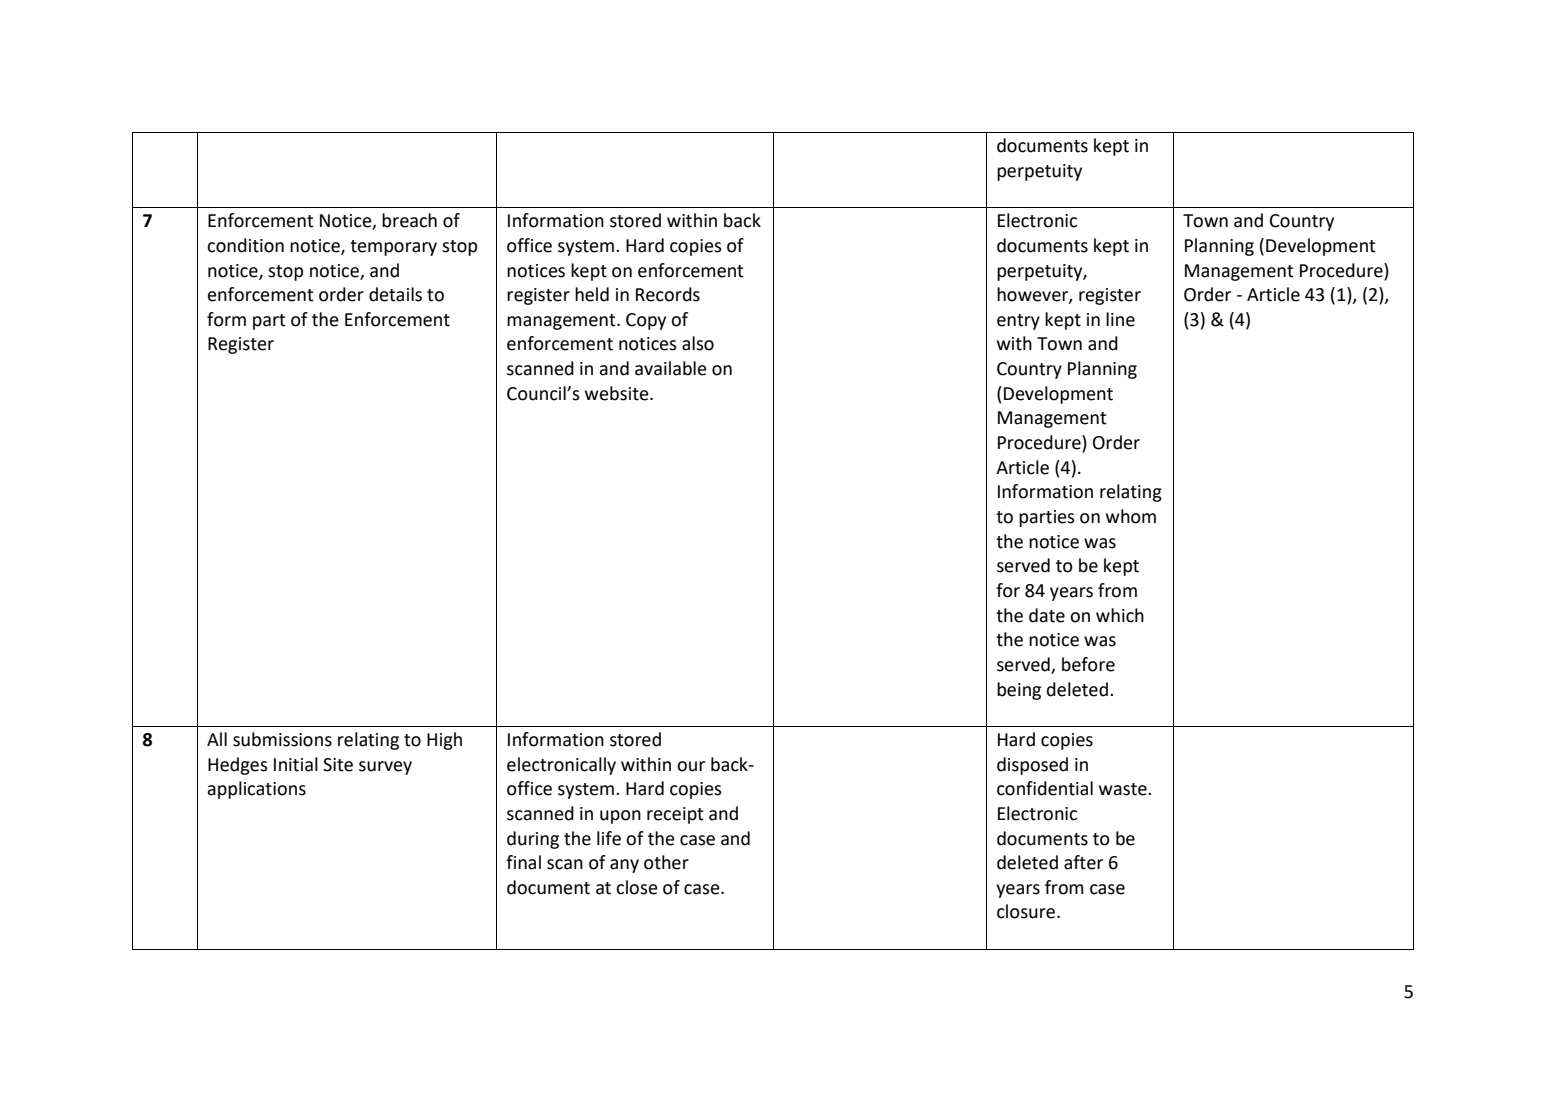 This page has width=1546, height=1093. Describe the element at coordinates (393, 248) in the page. I see `temporary` at that location.
